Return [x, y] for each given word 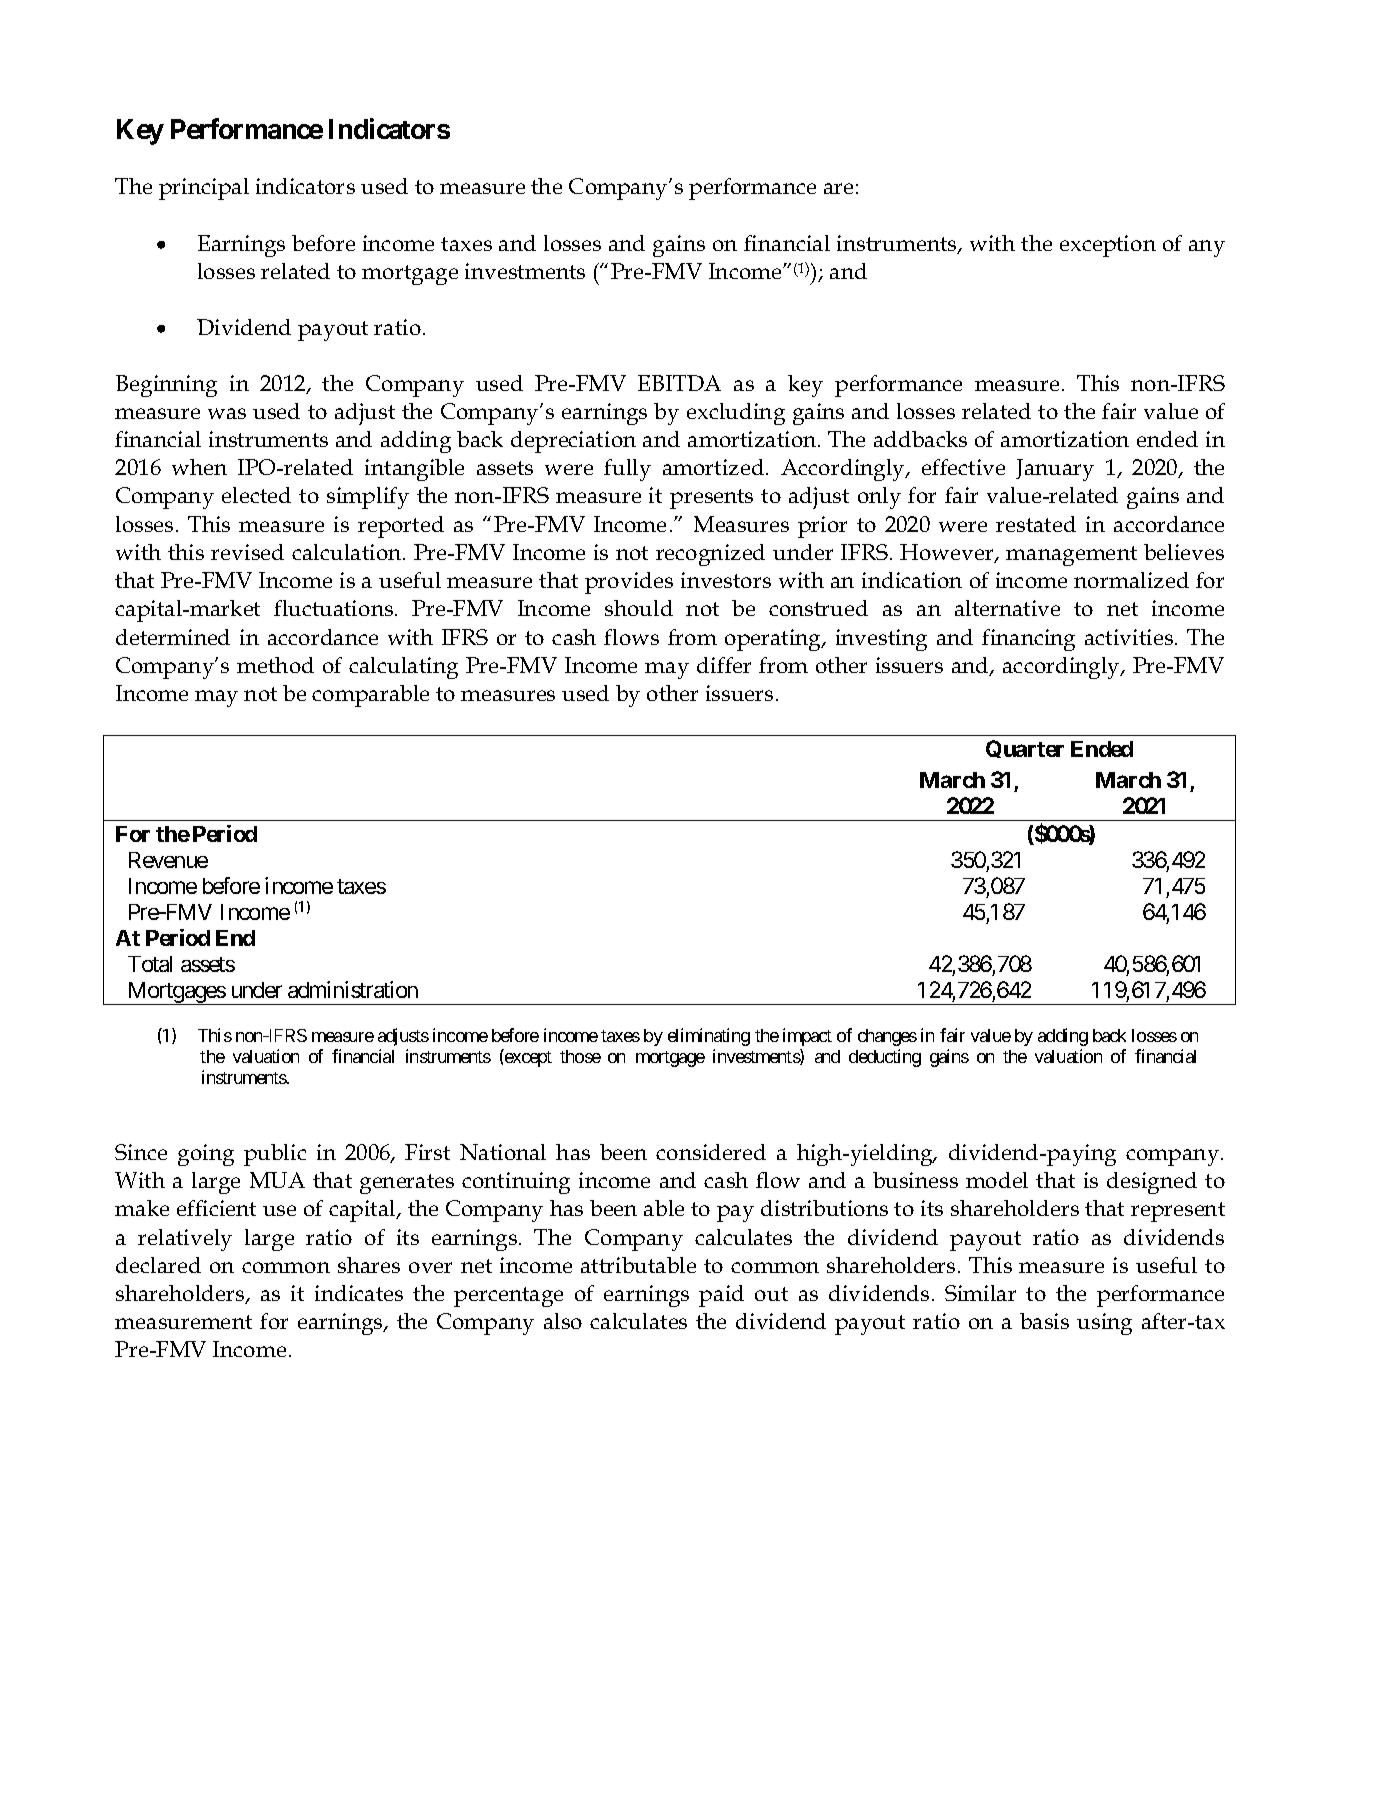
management [1071, 556]
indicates [359, 1293]
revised [247, 552]
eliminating [709, 1037]
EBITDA [679, 383]
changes [887, 1037]
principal [204, 189]
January [1055, 470]
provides [629, 583]
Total [150, 964]
